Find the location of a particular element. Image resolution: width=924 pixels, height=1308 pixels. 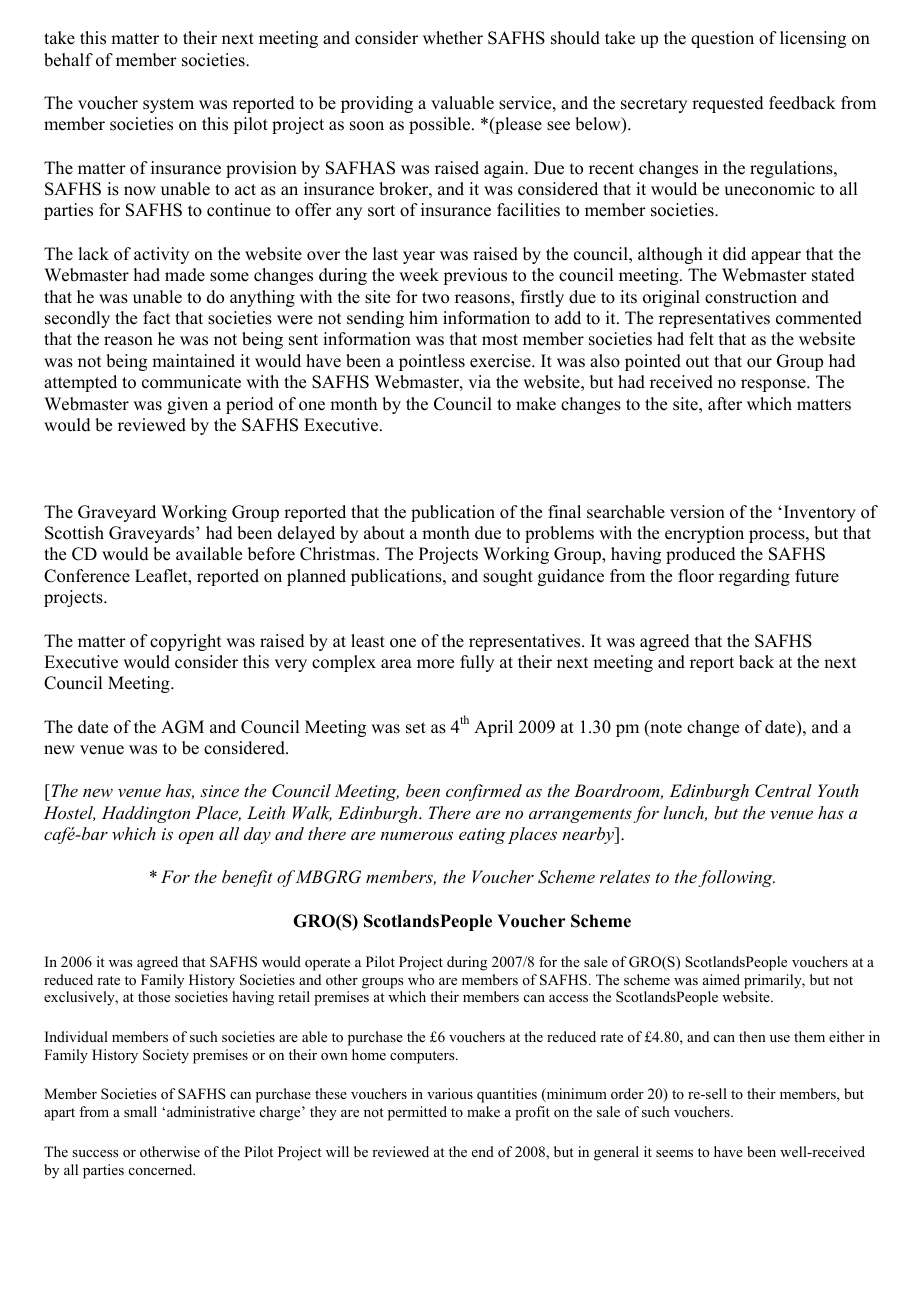

requested is located at coordinates (728, 104).
